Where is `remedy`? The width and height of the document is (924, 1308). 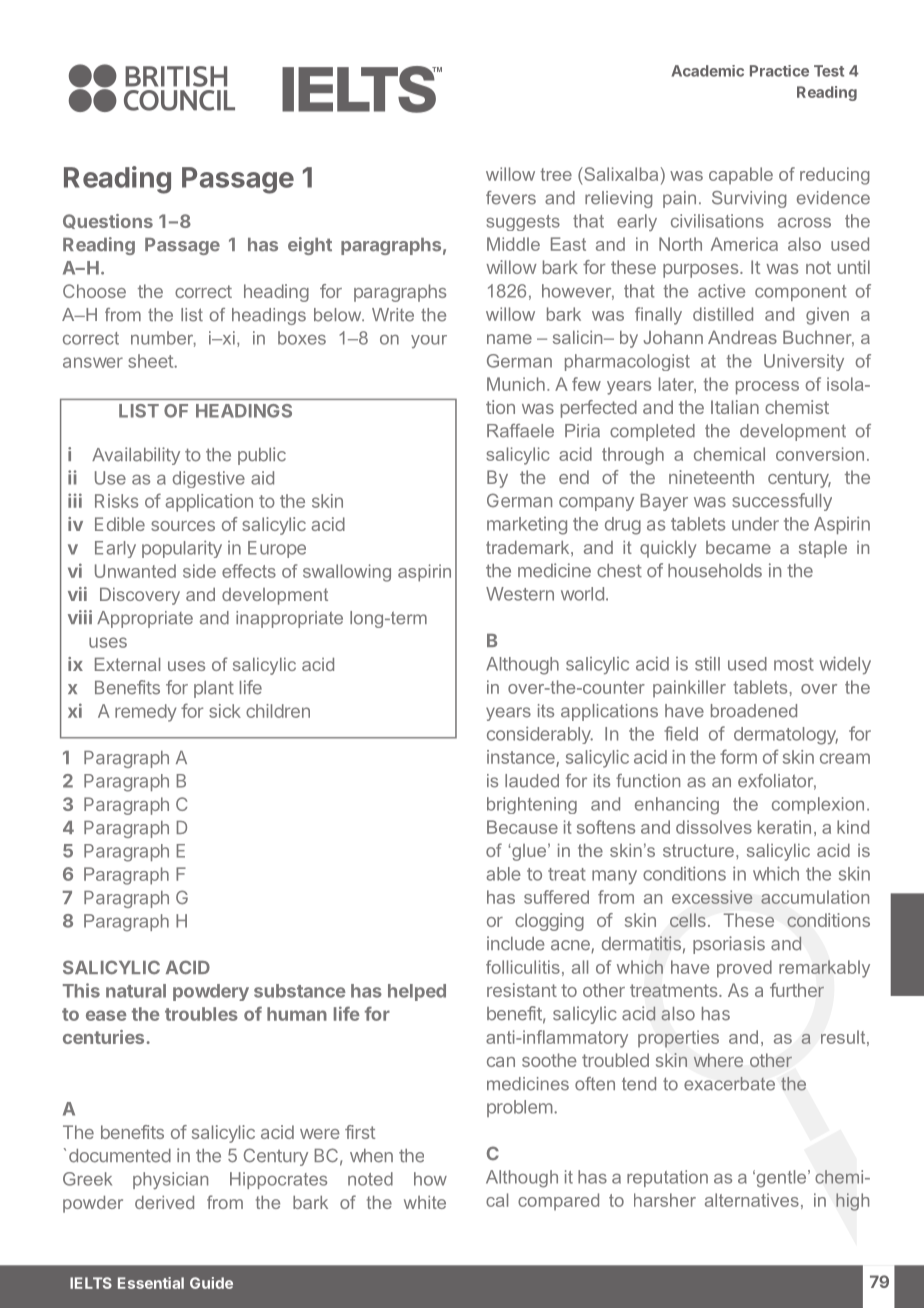
remedy is located at coordinates (146, 713).
